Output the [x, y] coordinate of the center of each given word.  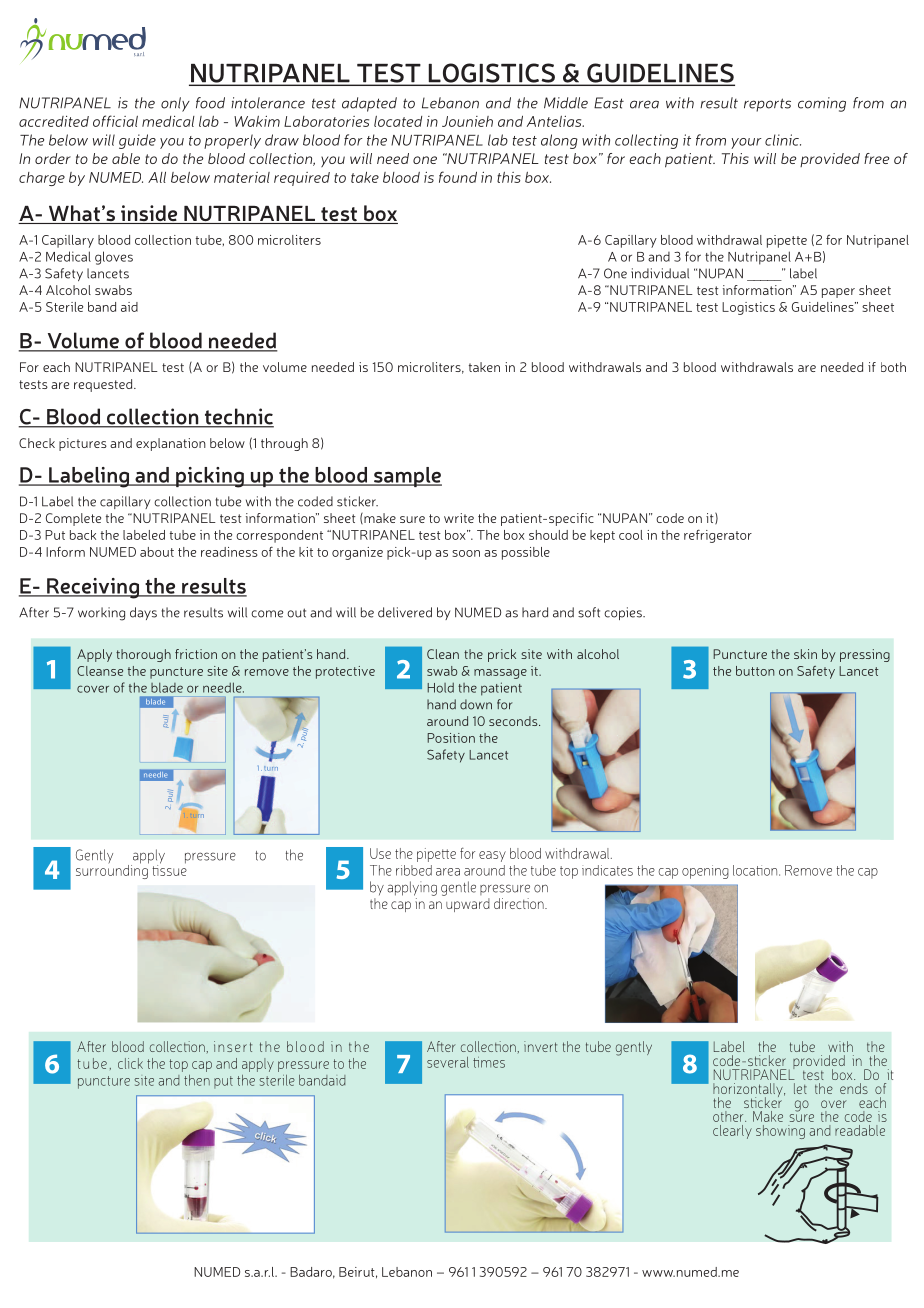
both [893, 367]
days [143, 613]
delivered [405, 612]
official [115, 121]
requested [104, 385]
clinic [783, 140]
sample [407, 477]
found [458, 177]
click [130, 1063]
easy [492, 856]
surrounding [112, 870]
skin [805, 654]
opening [705, 872]
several [448, 1062]
